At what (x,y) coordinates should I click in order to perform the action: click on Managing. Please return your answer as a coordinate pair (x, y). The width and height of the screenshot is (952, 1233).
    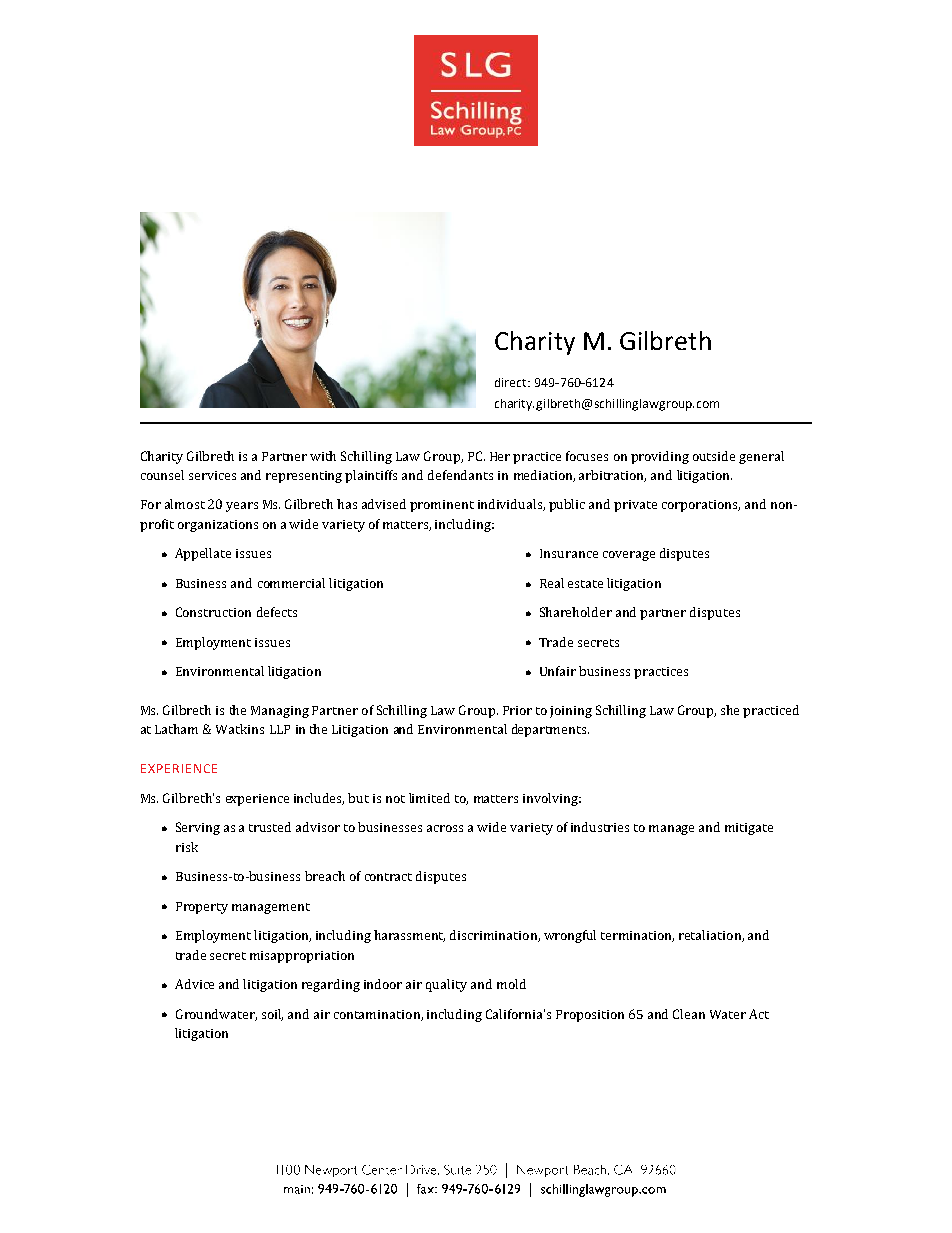
    Looking at the image, I should click on (280, 712).
